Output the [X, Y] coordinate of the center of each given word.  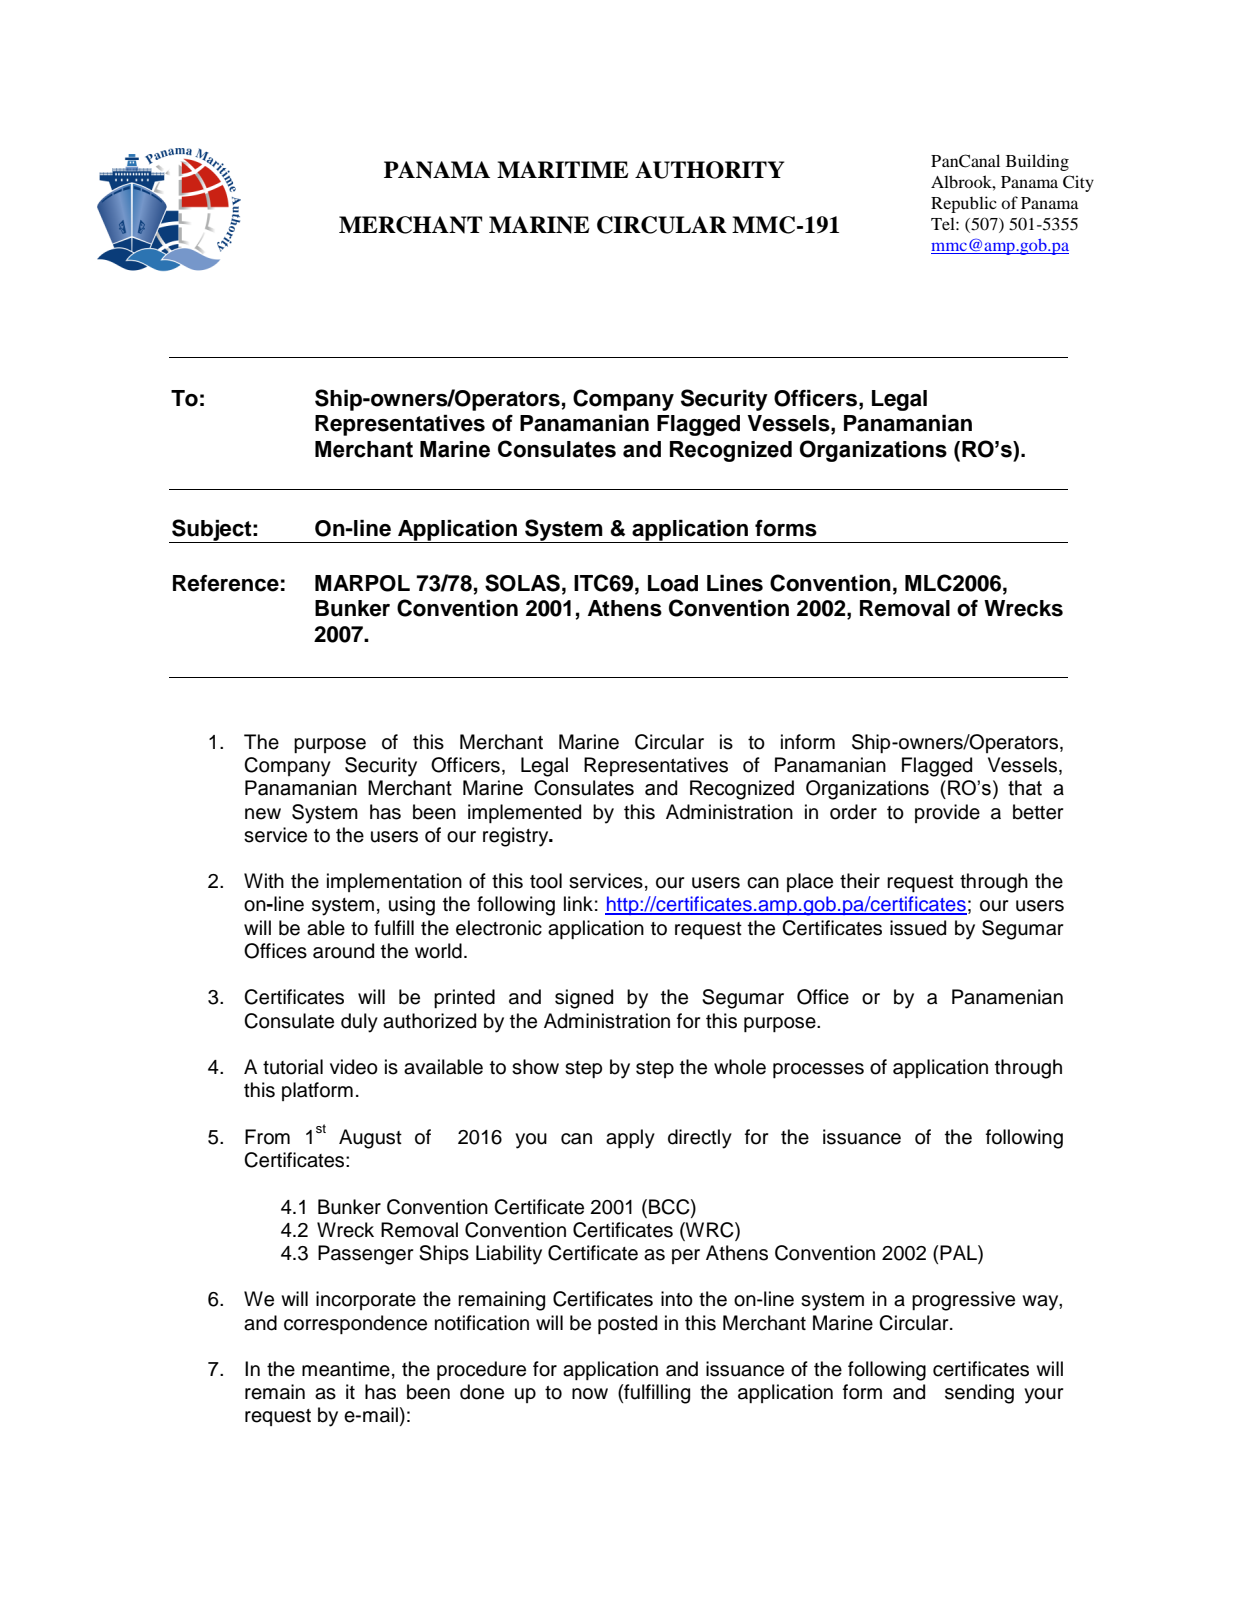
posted [627, 1324]
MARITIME [563, 169]
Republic [964, 204]
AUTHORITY [709, 170]
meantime [346, 1369]
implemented [524, 813]
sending [979, 1394]
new [263, 814]
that [1025, 788]
